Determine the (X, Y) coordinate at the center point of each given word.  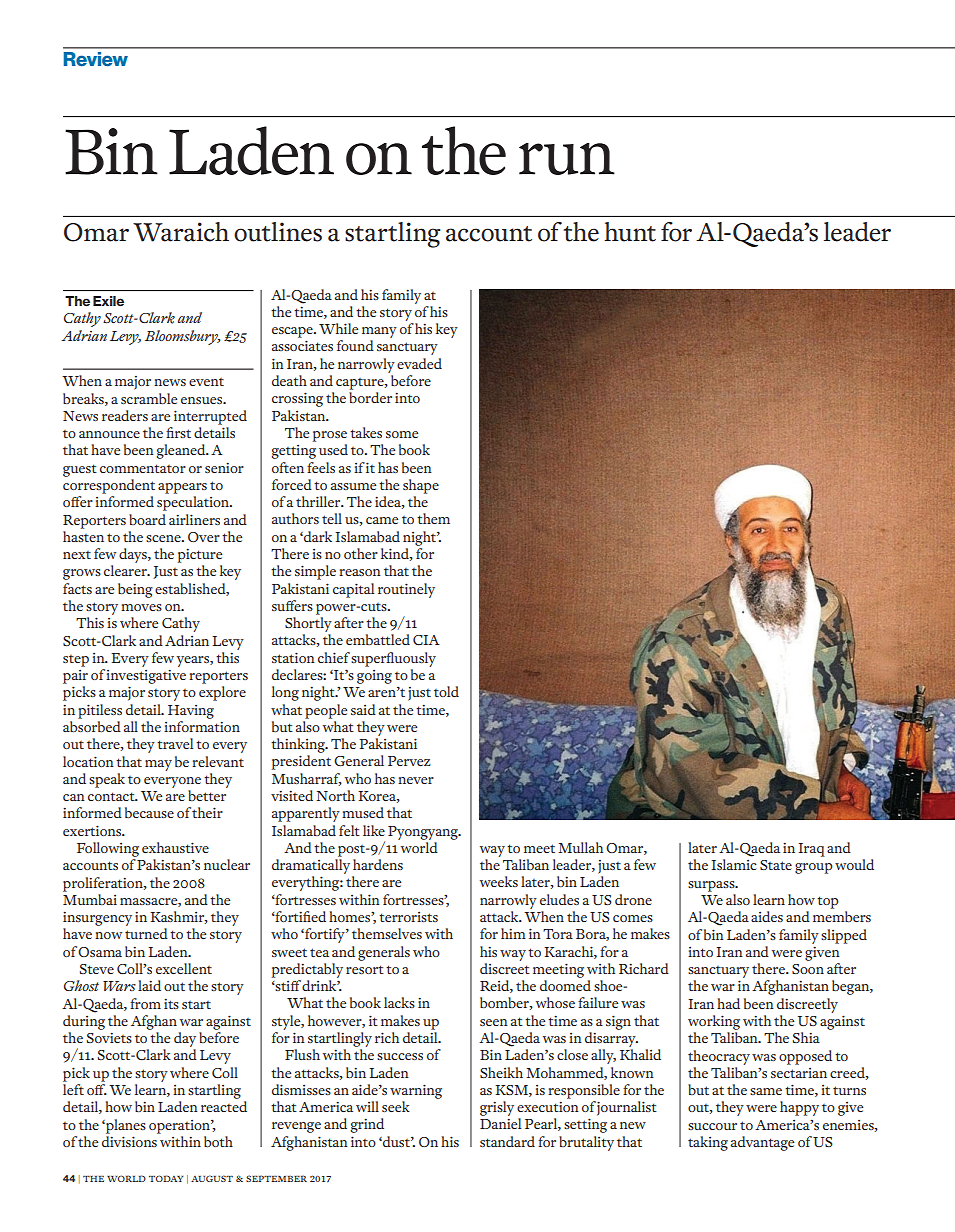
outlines (278, 232)
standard (507, 1141)
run (567, 159)
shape (421, 486)
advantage (762, 1143)
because (149, 812)
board (147, 519)
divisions (129, 1141)
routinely (406, 590)
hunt (630, 232)
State (776, 865)
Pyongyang (424, 833)
